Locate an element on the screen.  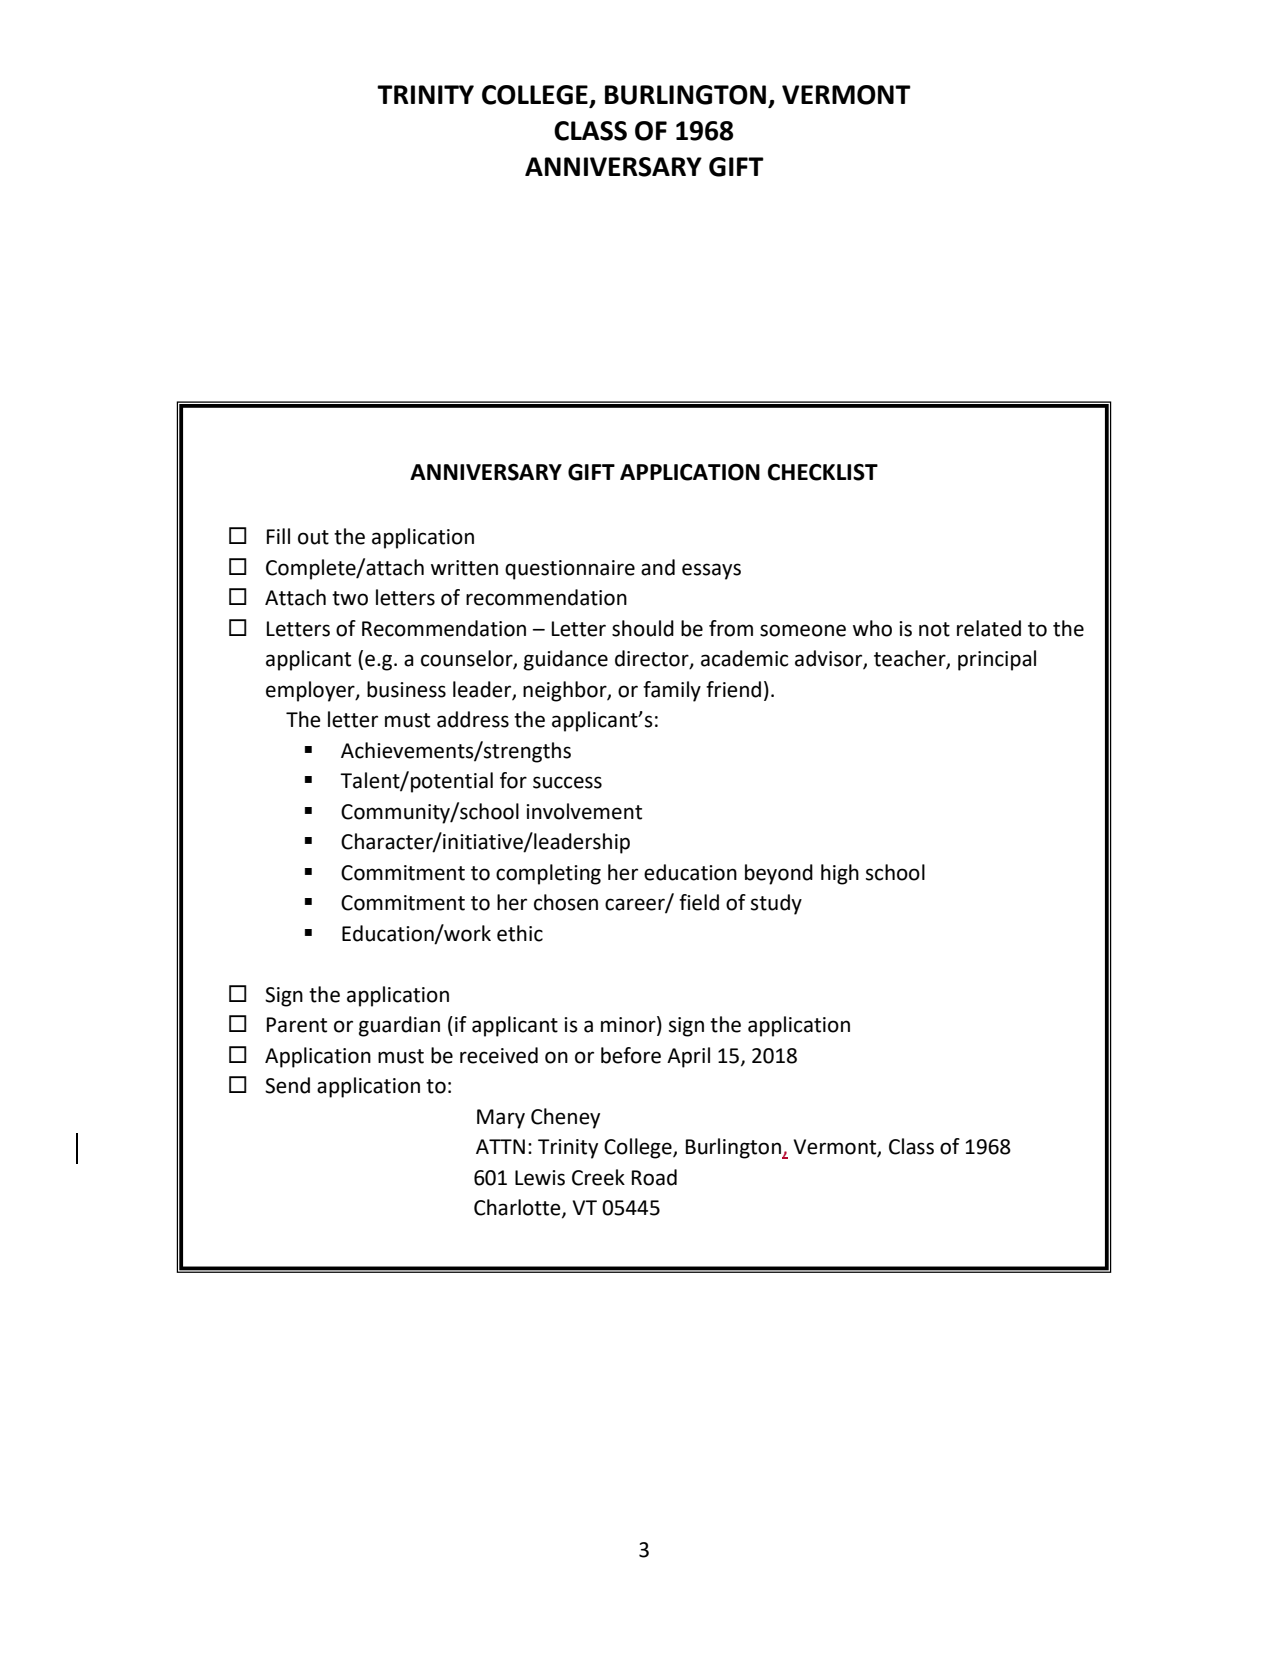
and is located at coordinates (658, 567).
